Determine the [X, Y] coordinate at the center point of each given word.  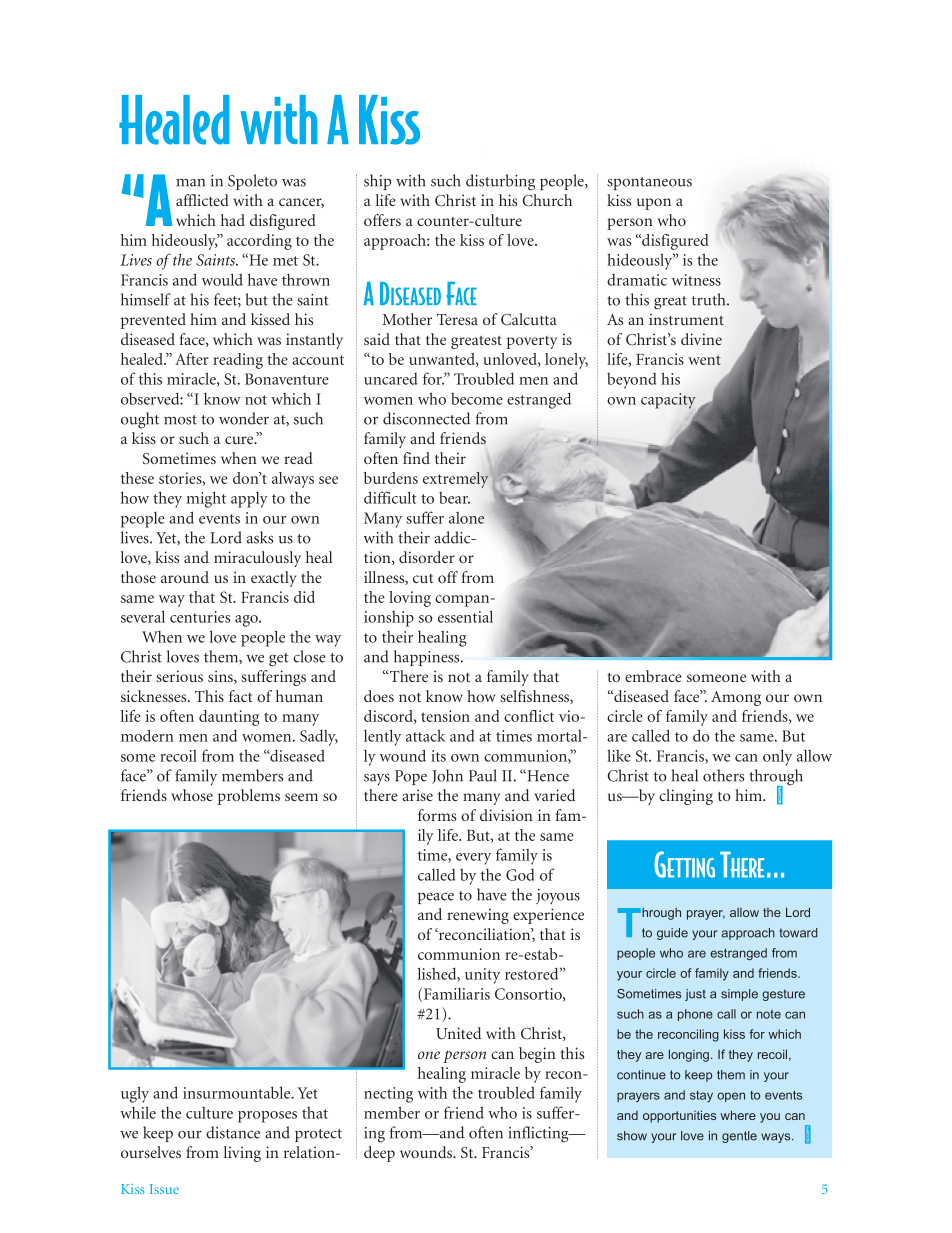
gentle [739, 1137]
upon [654, 204]
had [233, 220]
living [242, 1154]
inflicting [539, 1134]
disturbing [500, 182]
